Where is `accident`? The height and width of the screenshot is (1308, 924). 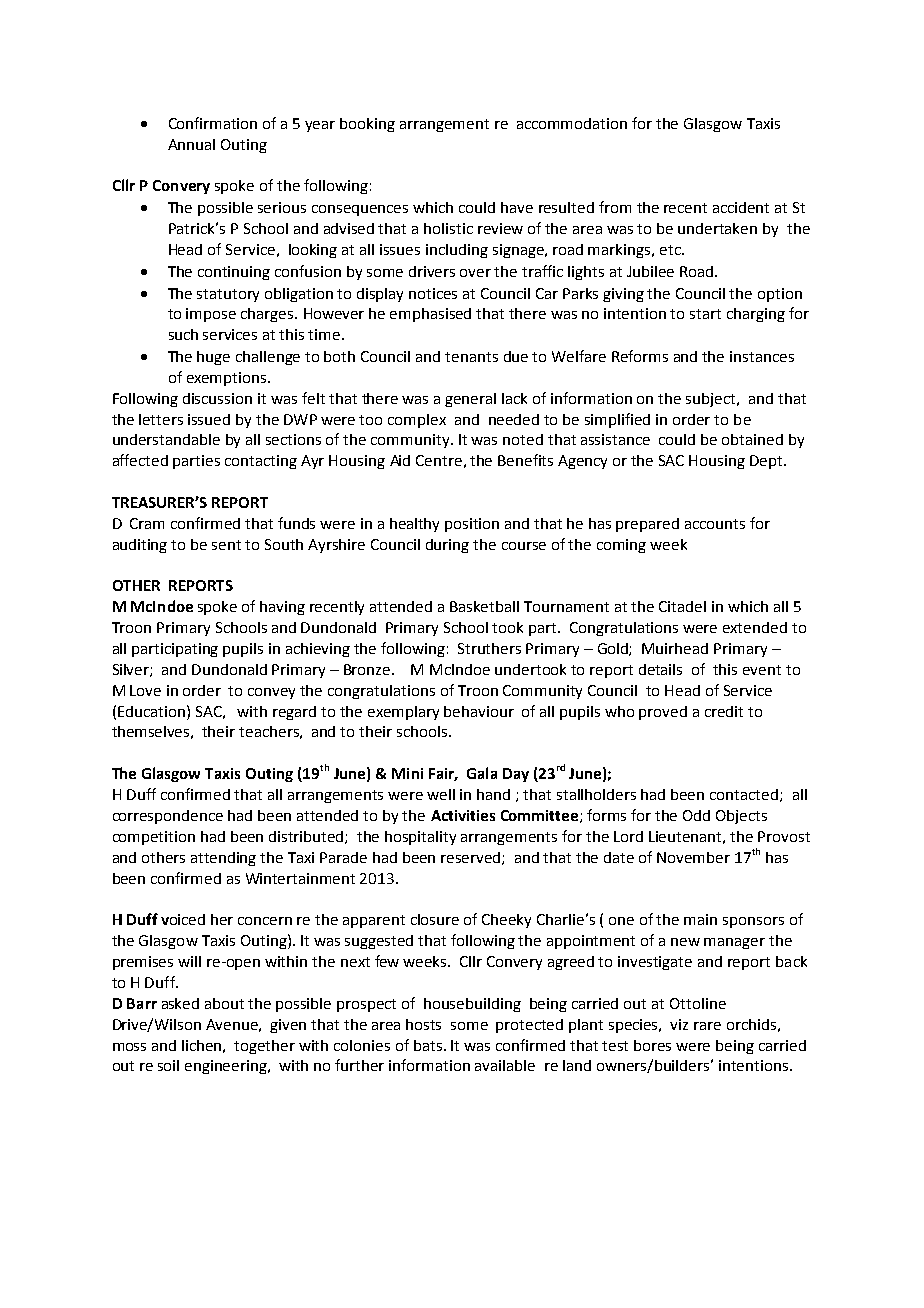 accident is located at coordinates (741, 207).
